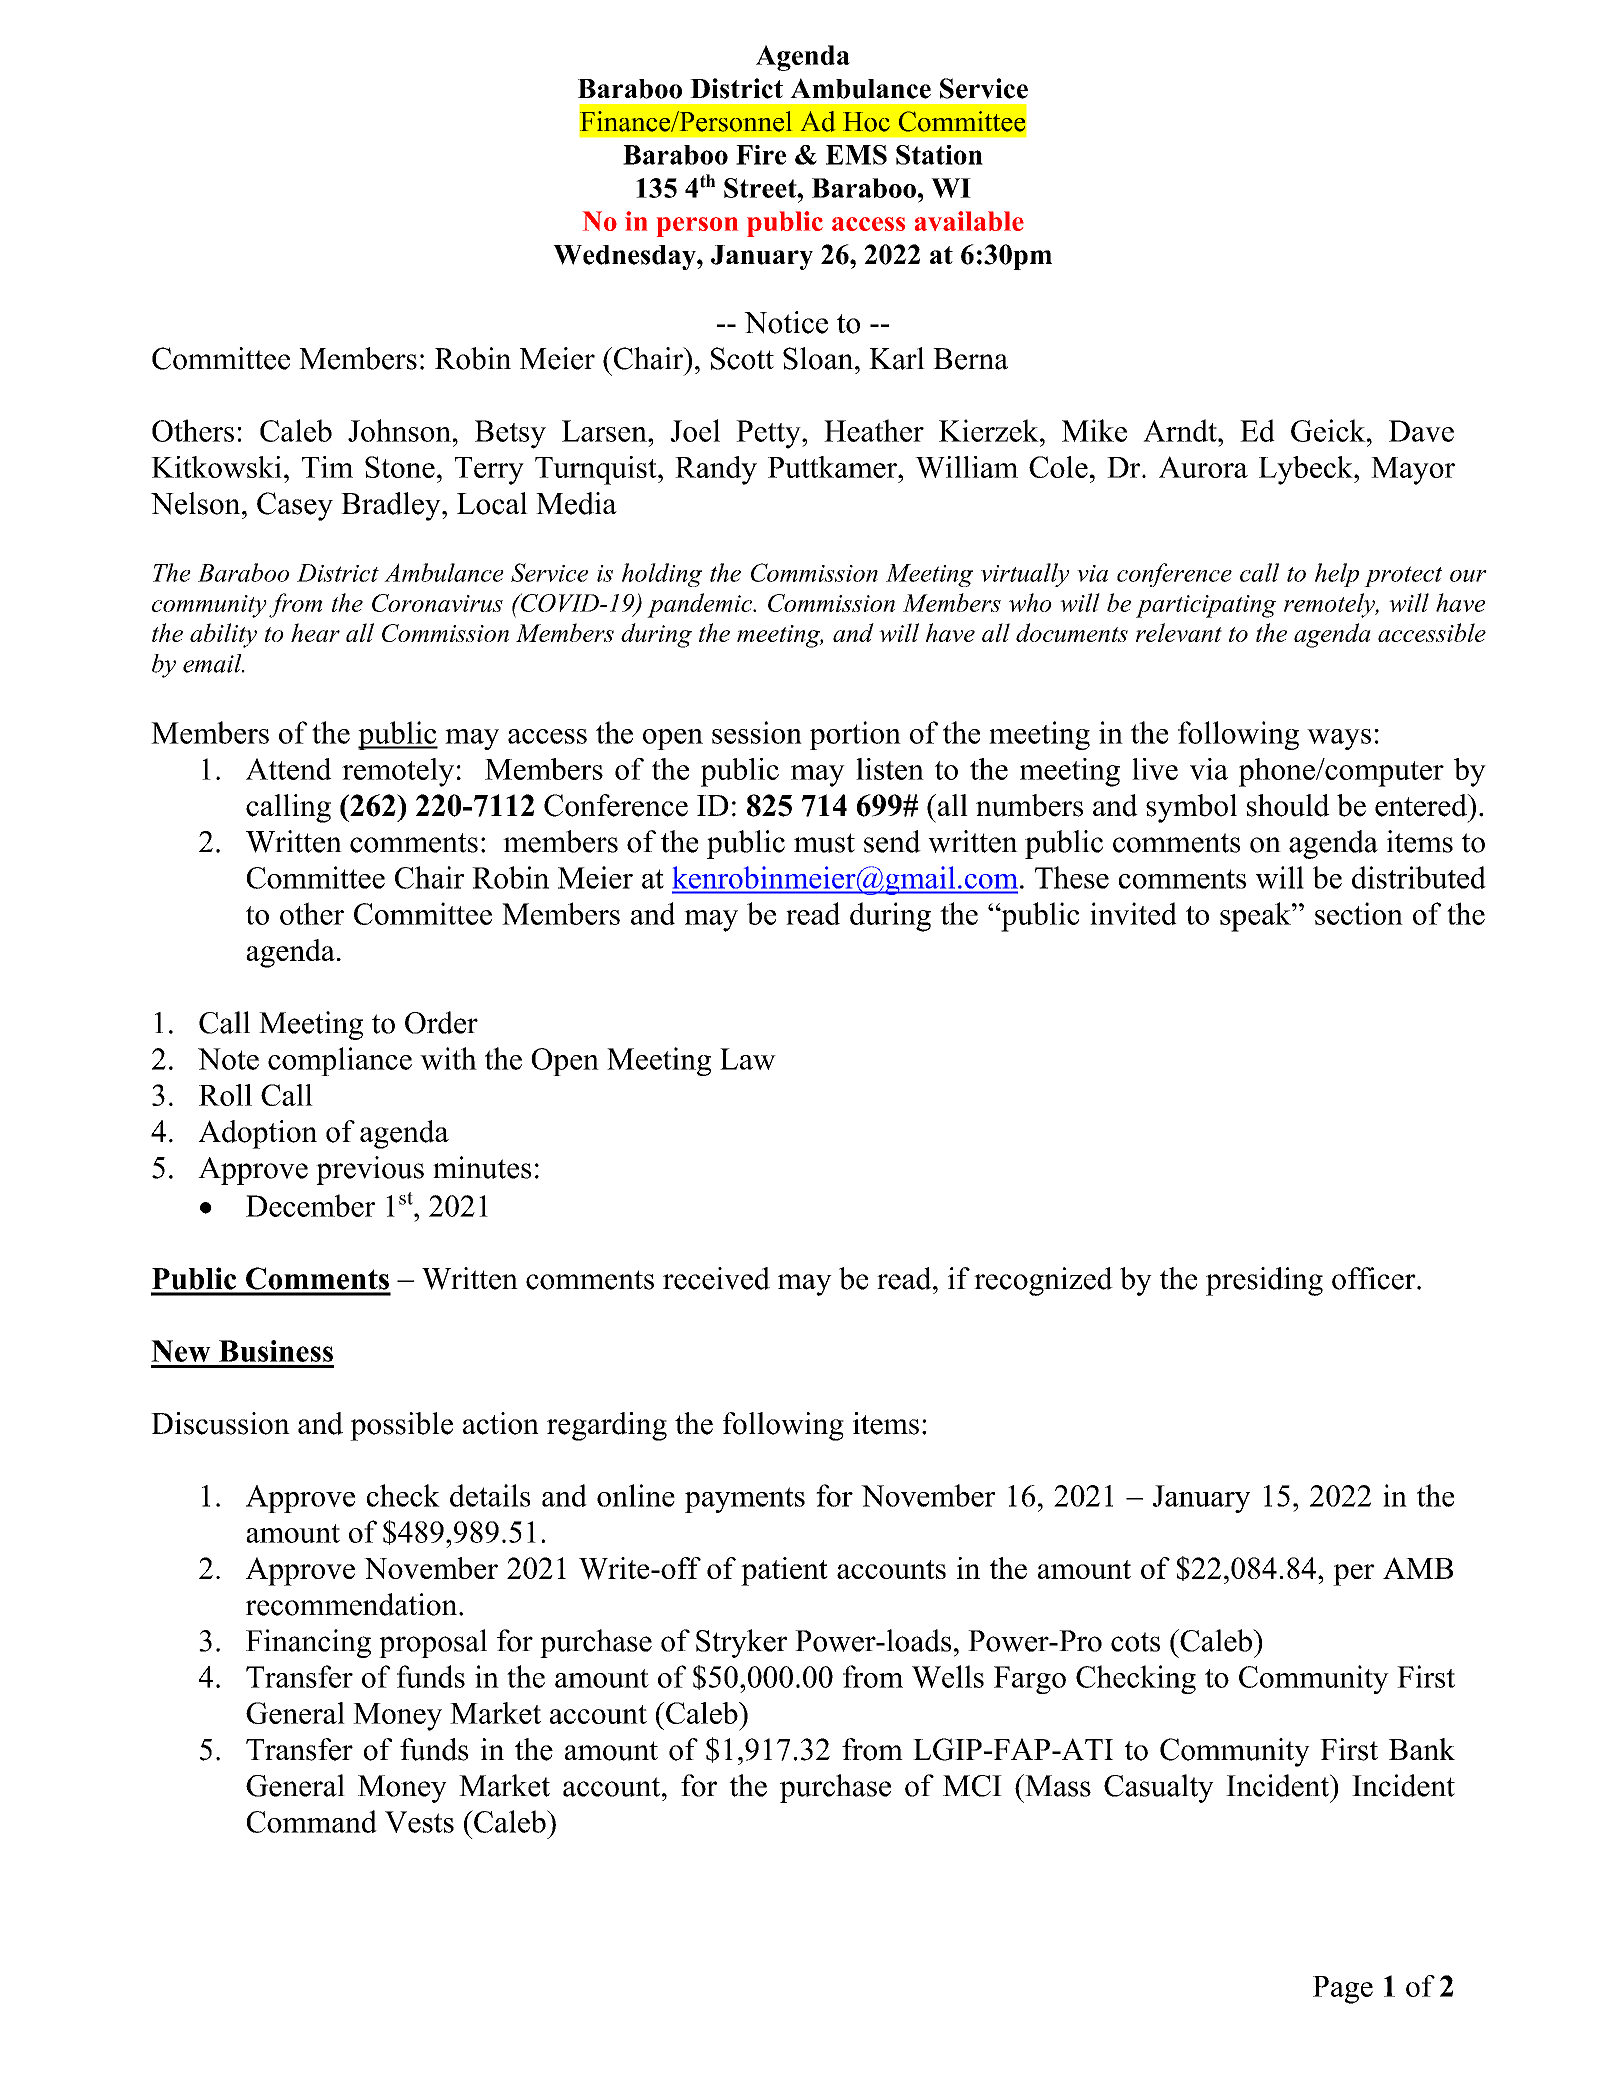  What do you see at coordinates (1339, 739) in the page?
I see `ways` at bounding box center [1339, 739].
